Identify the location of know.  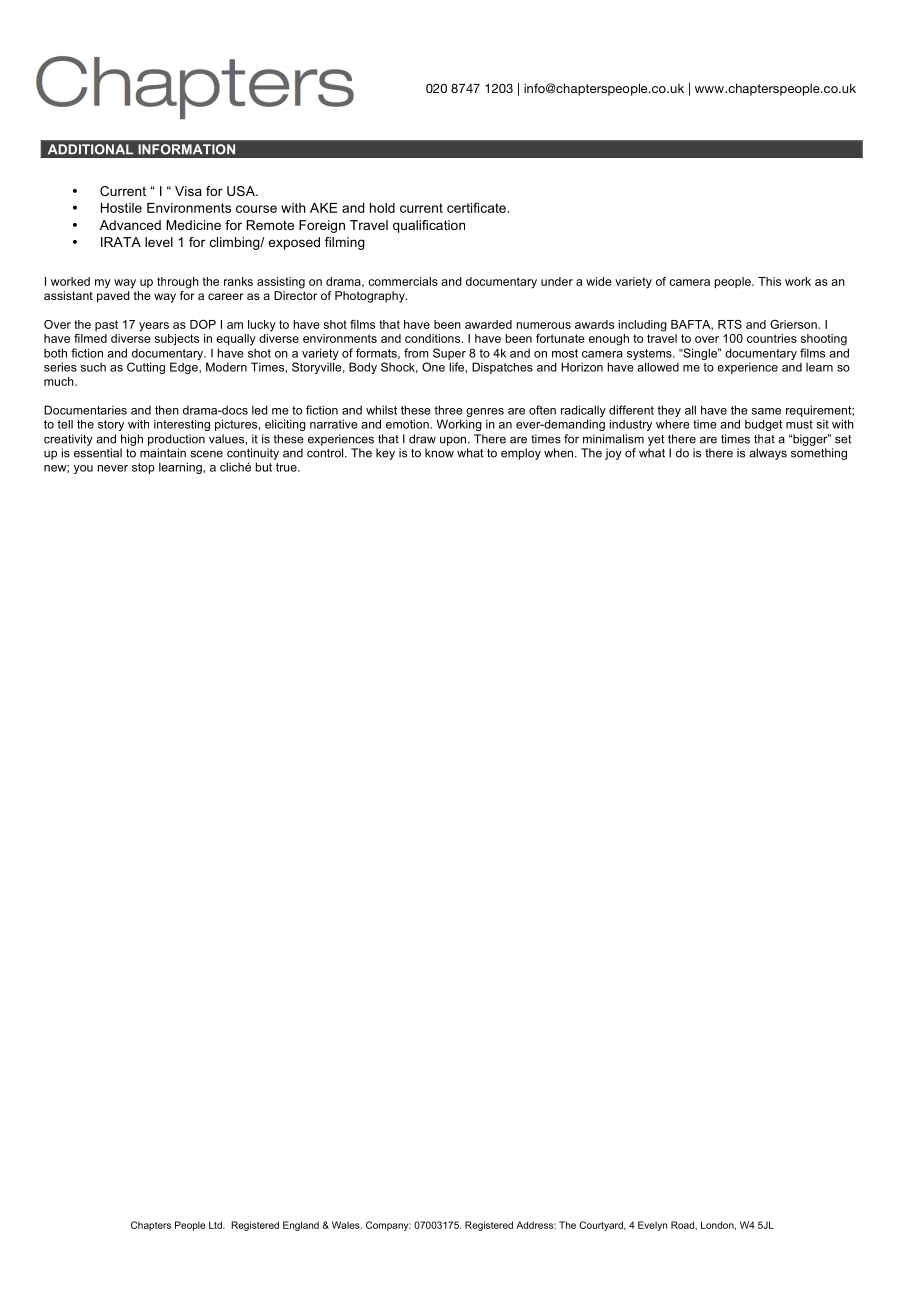
(439, 453).
